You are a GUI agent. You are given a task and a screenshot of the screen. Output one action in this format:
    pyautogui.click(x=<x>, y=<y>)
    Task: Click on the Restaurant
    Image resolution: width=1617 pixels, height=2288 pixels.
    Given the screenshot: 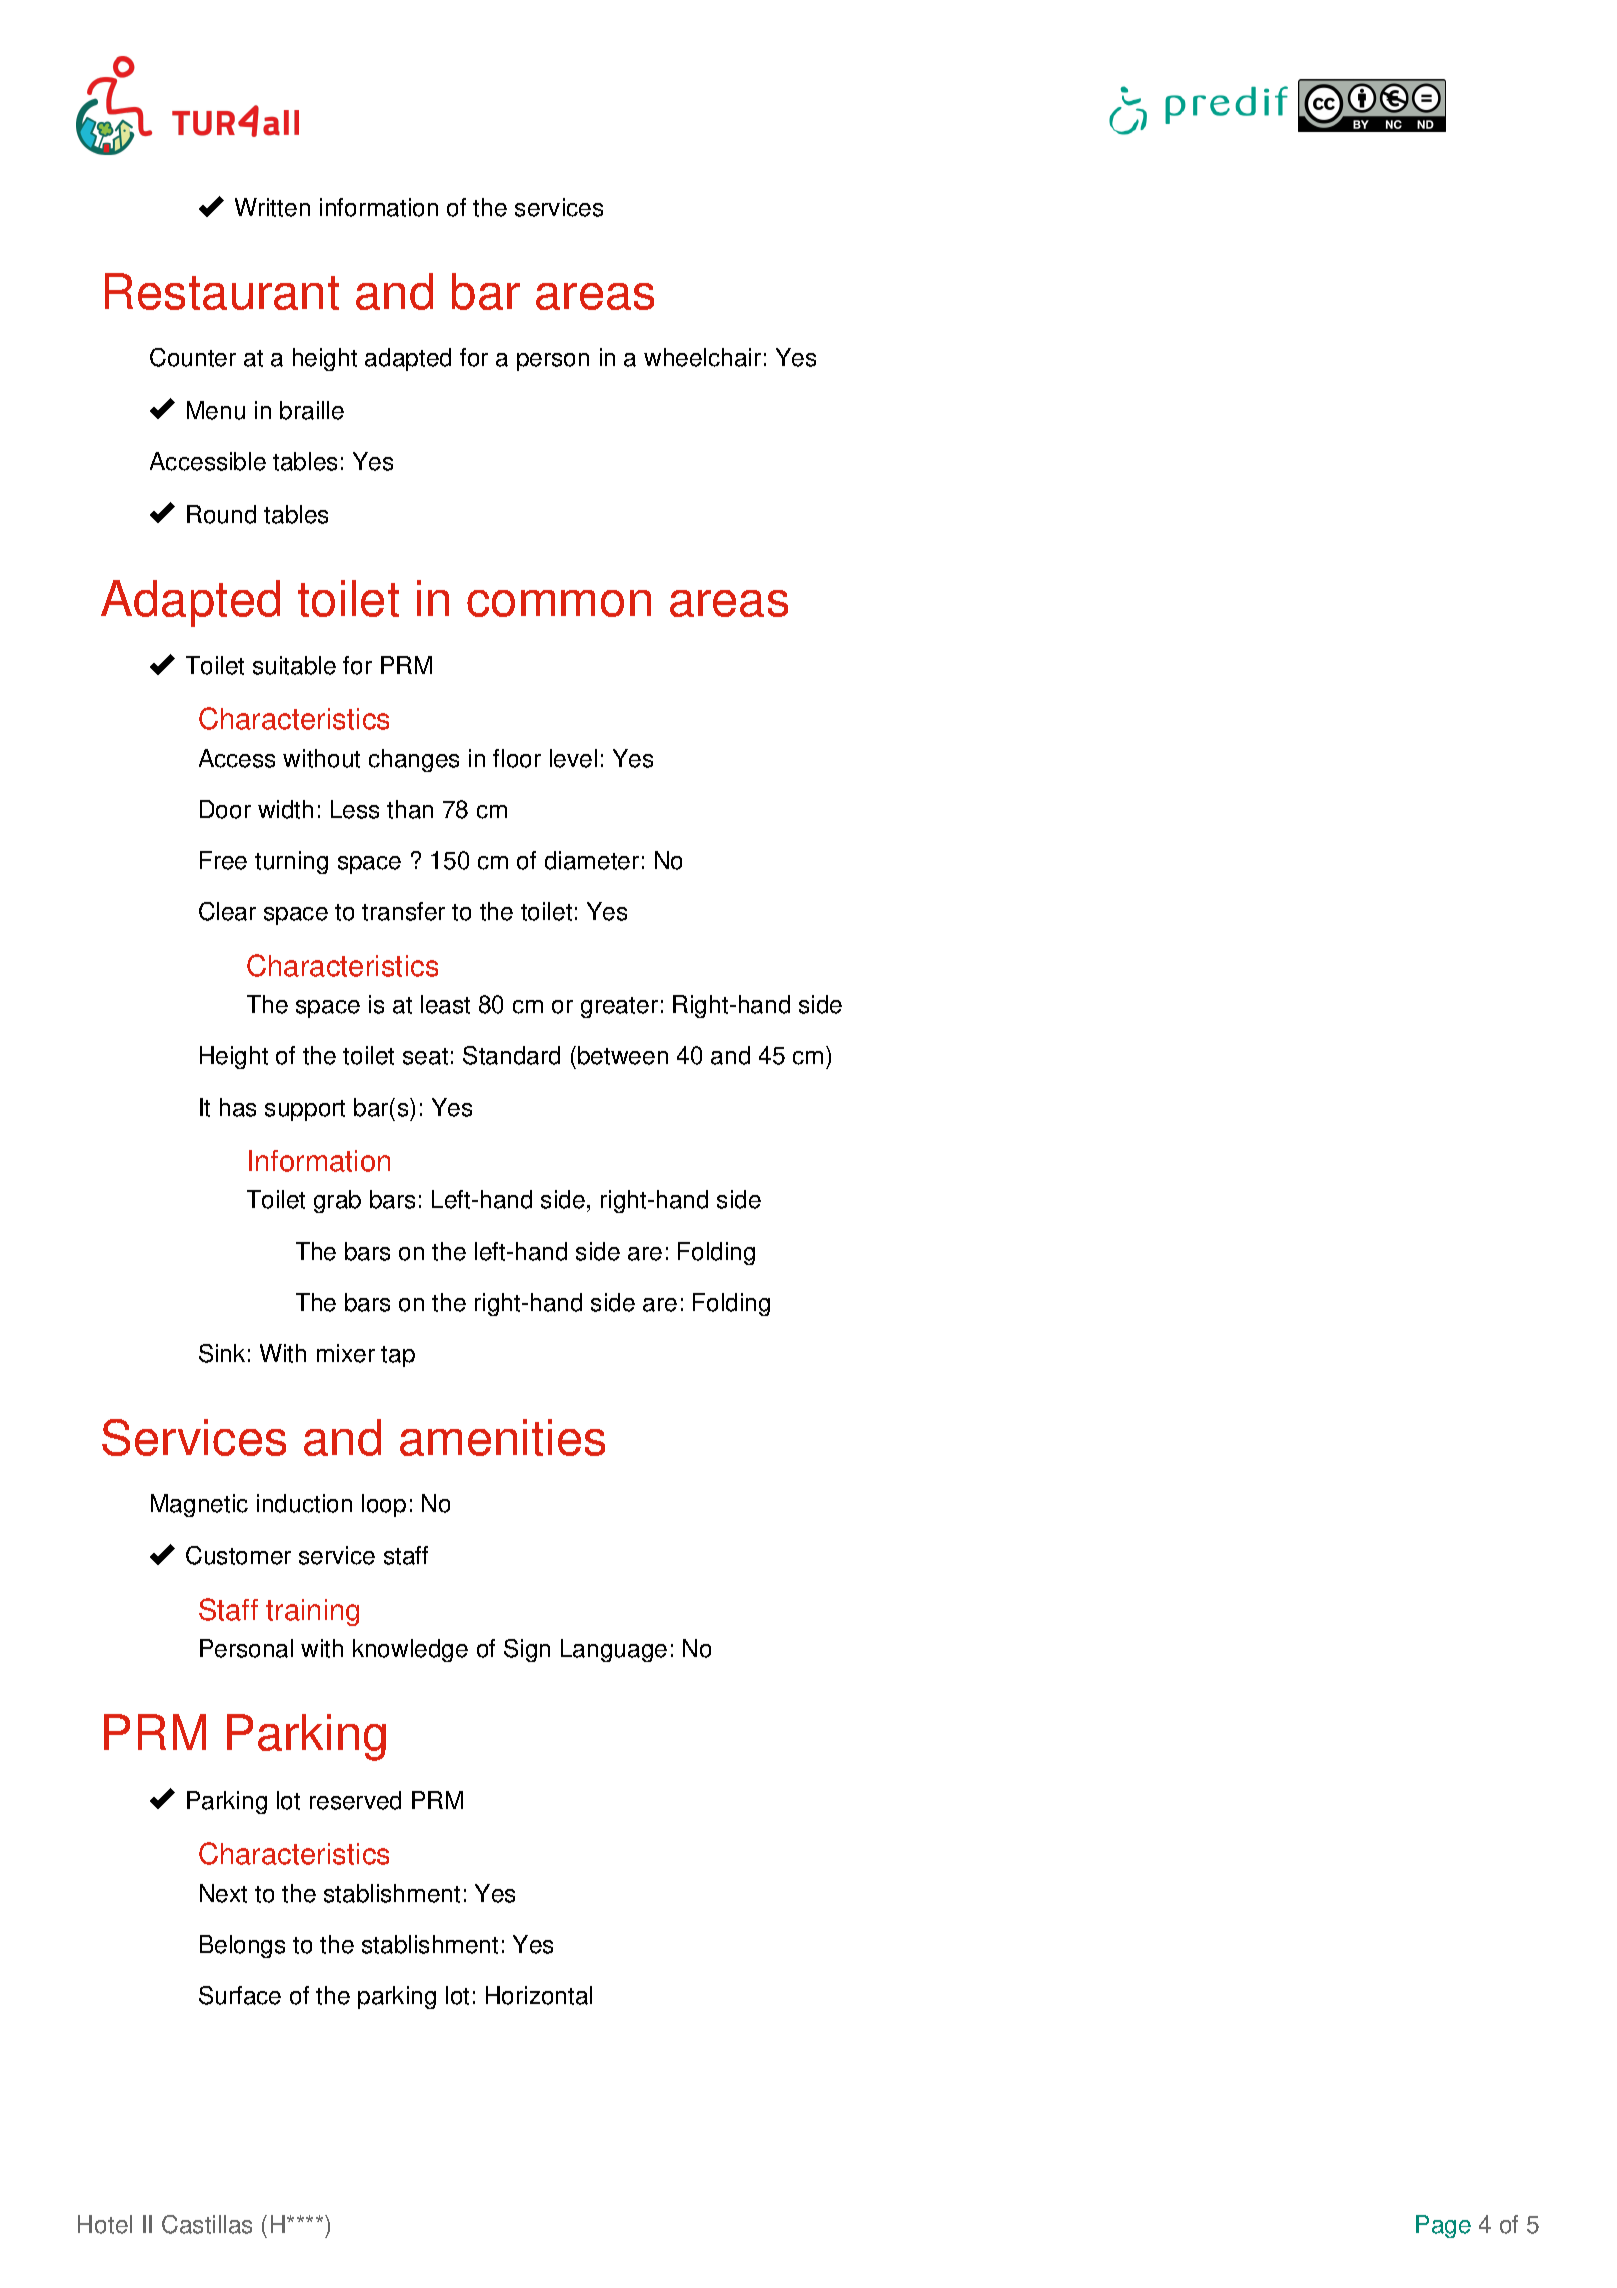 What is the action you would take?
    pyautogui.click(x=222, y=291)
